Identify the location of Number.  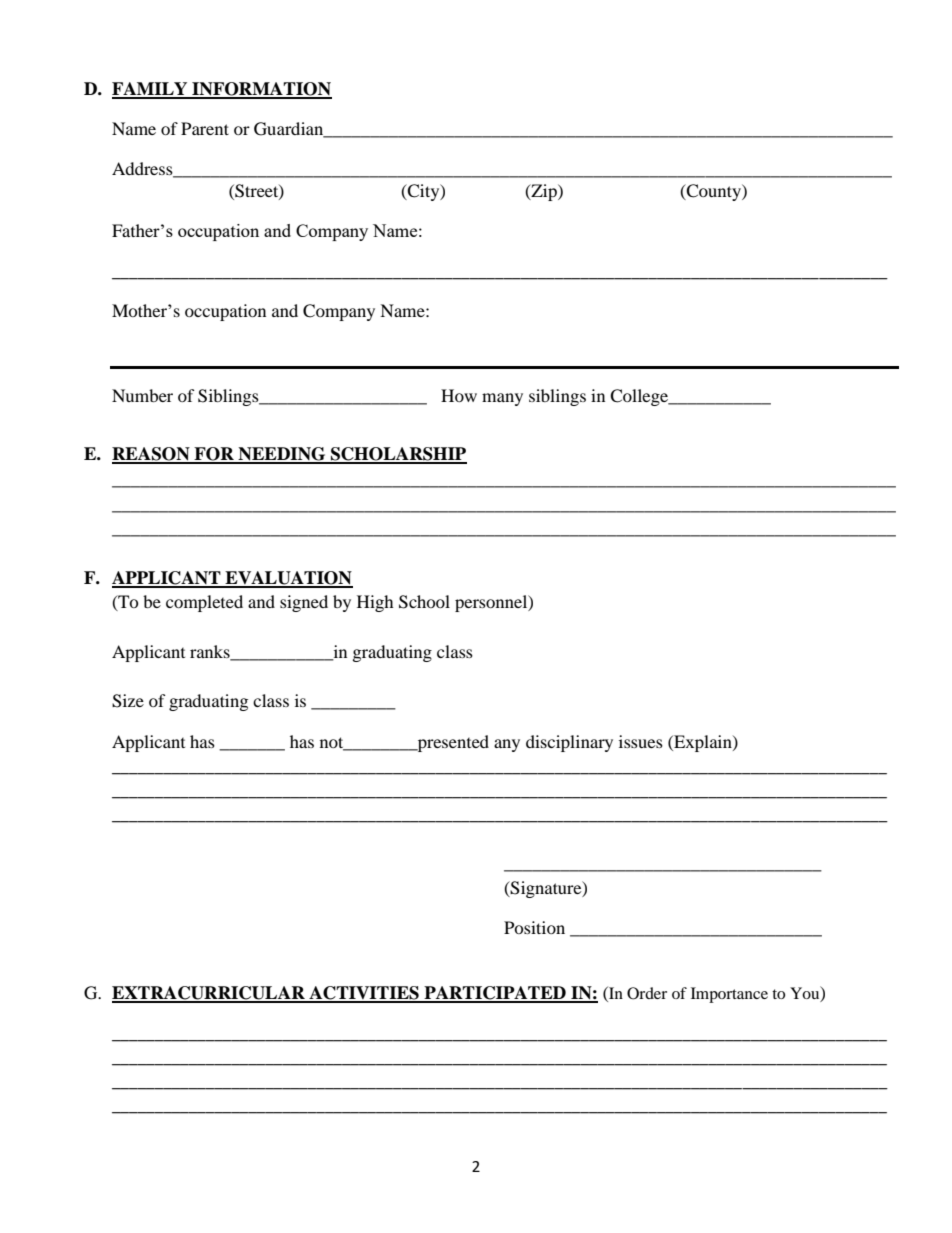
(142, 395).
